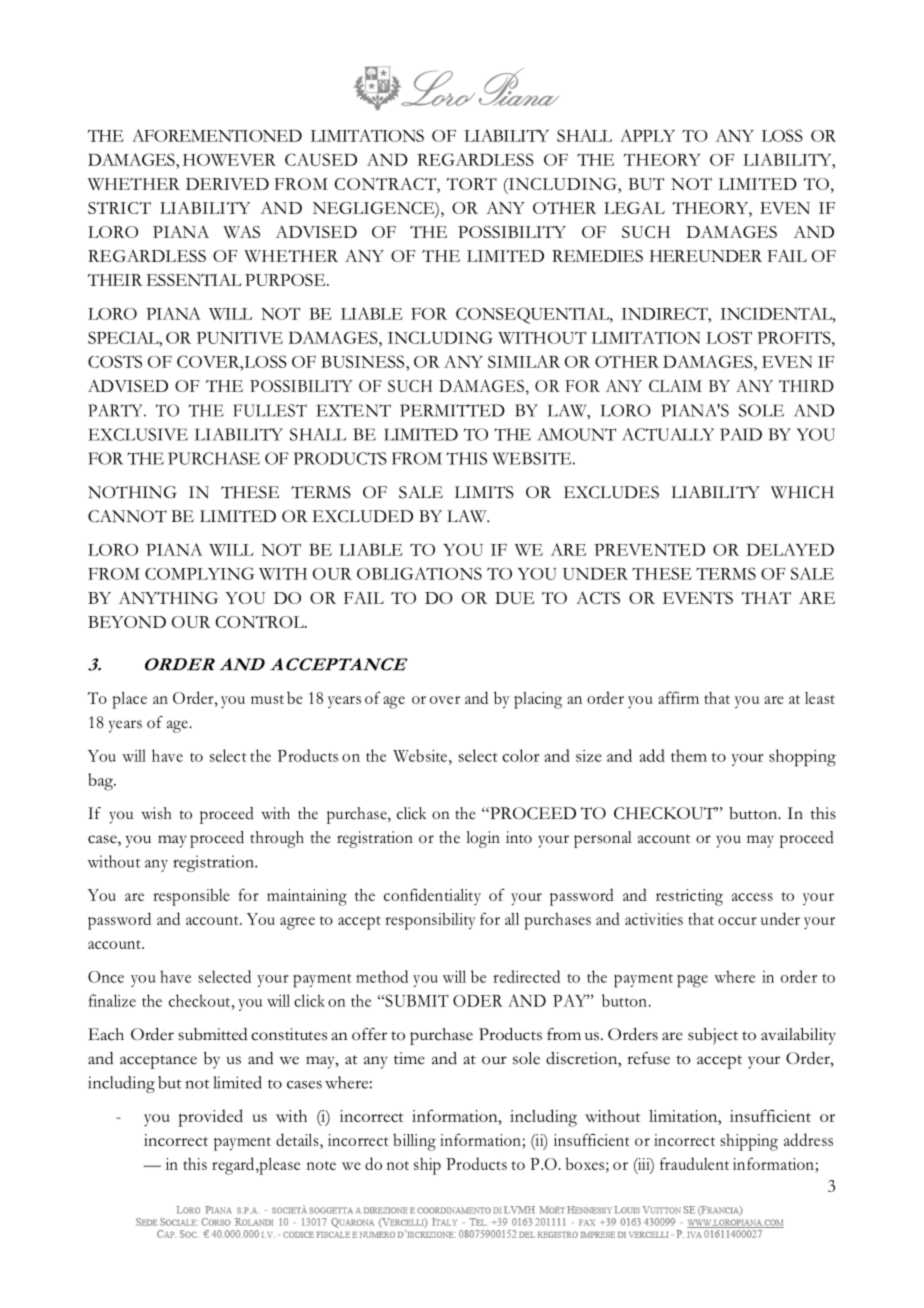 The image size is (924, 1308). What do you see at coordinates (678, 697) in the page?
I see `affirm` at bounding box center [678, 697].
